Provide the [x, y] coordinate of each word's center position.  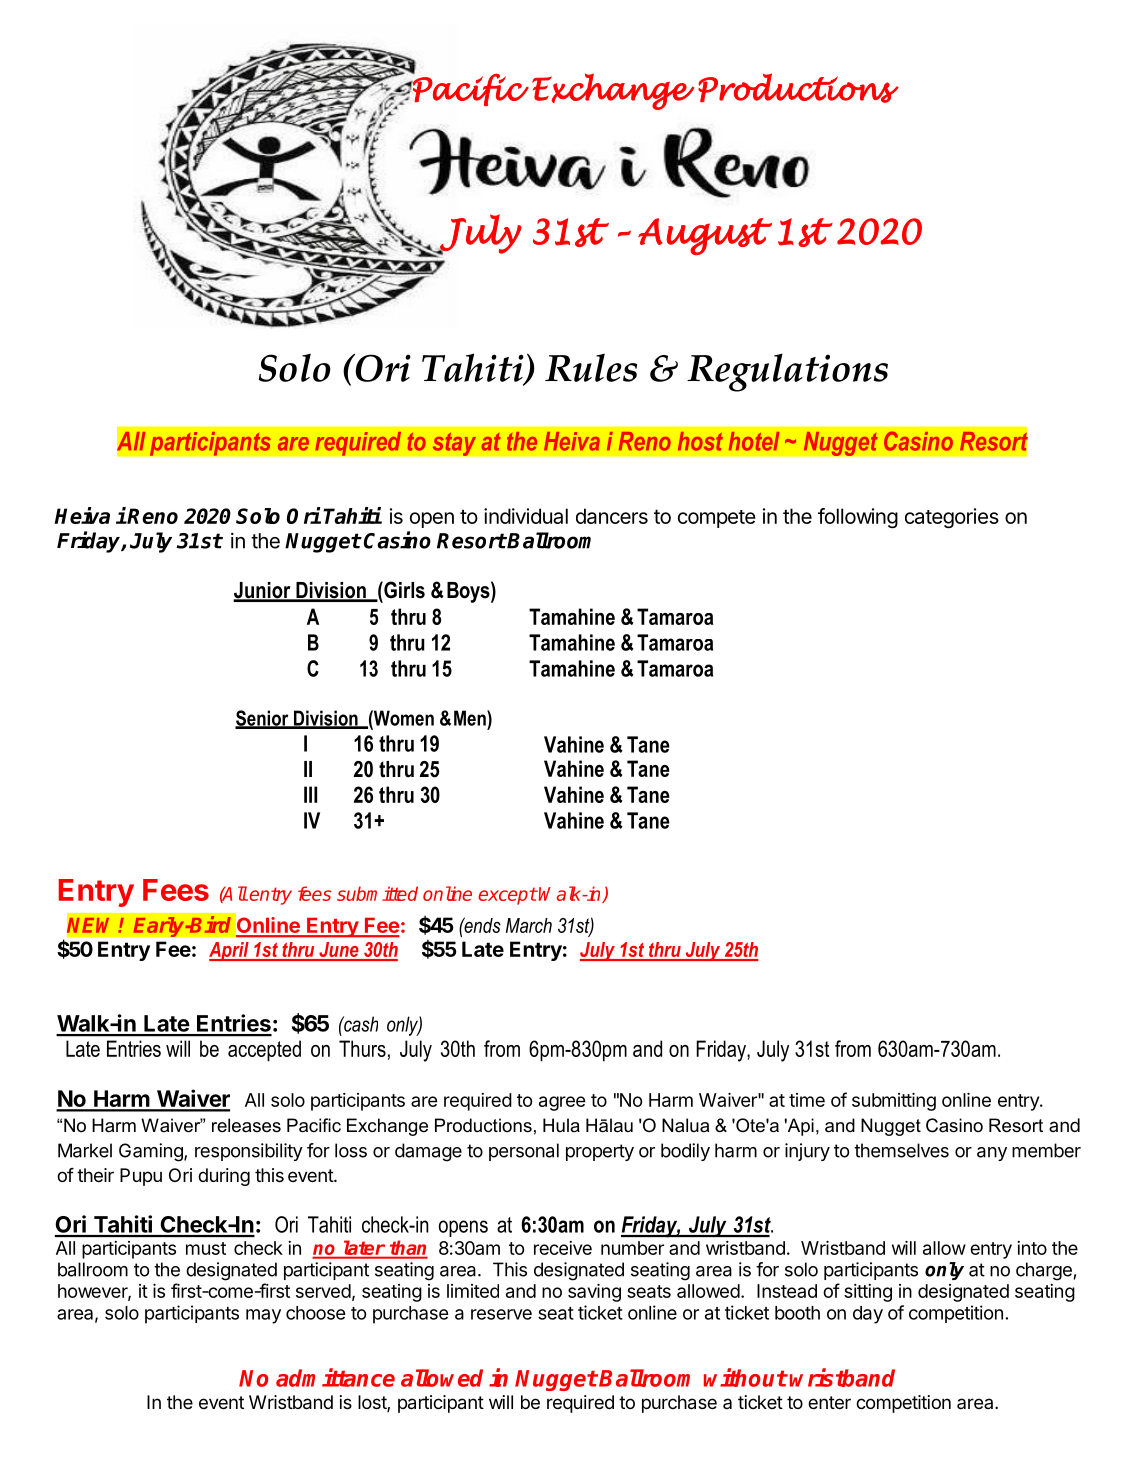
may [263, 1316]
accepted [264, 1051]
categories [952, 518]
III [310, 794]
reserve [501, 1314]
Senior [263, 719]
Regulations [787, 372]
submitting [894, 1102]
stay [454, 444]
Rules [591, 368]
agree [562, 1103]
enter [829, 1402]
